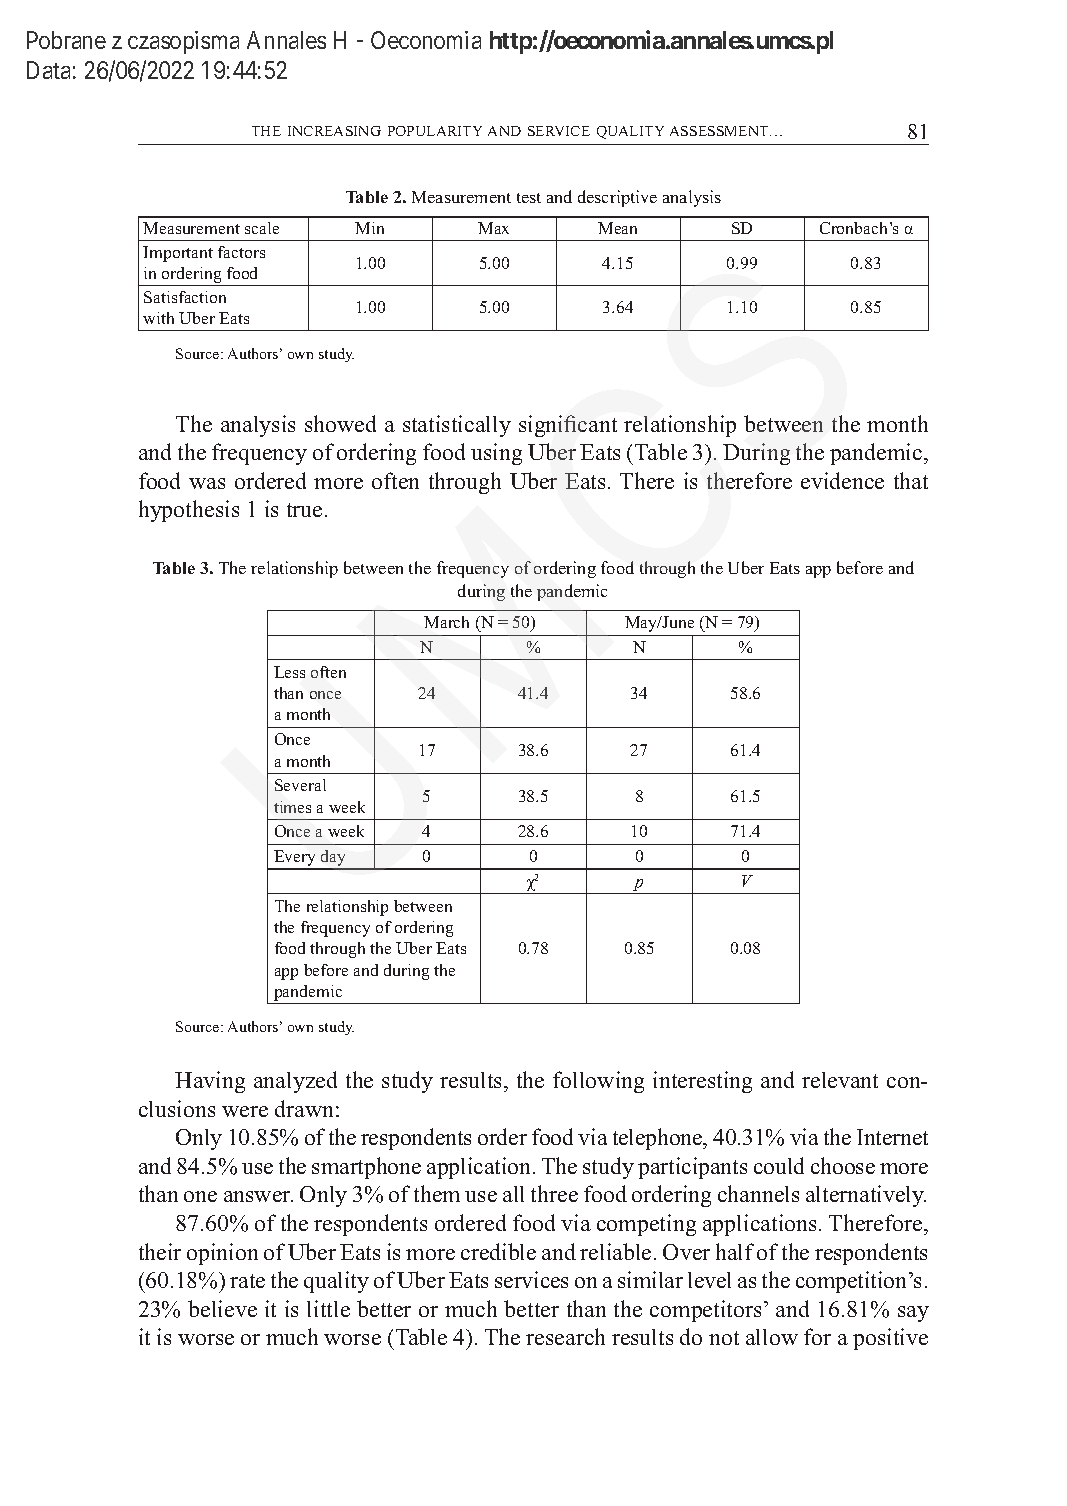  What do you see at coordinates (598, 1082) in the image?
I see `following` at bounding box center [598, 1082].
